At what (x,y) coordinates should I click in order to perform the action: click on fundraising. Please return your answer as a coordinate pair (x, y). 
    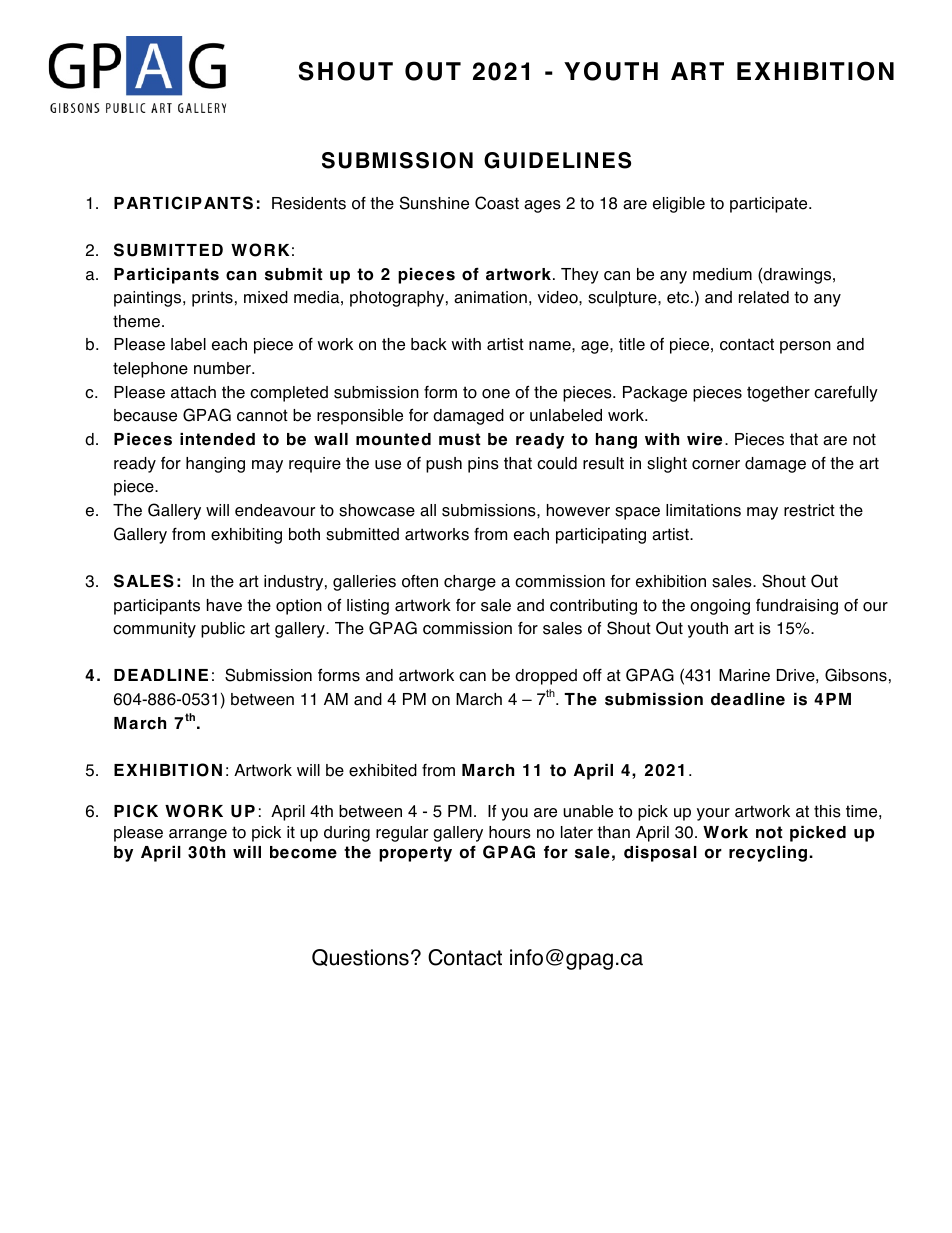
    Looking at the image, I should click on (797, 606).
